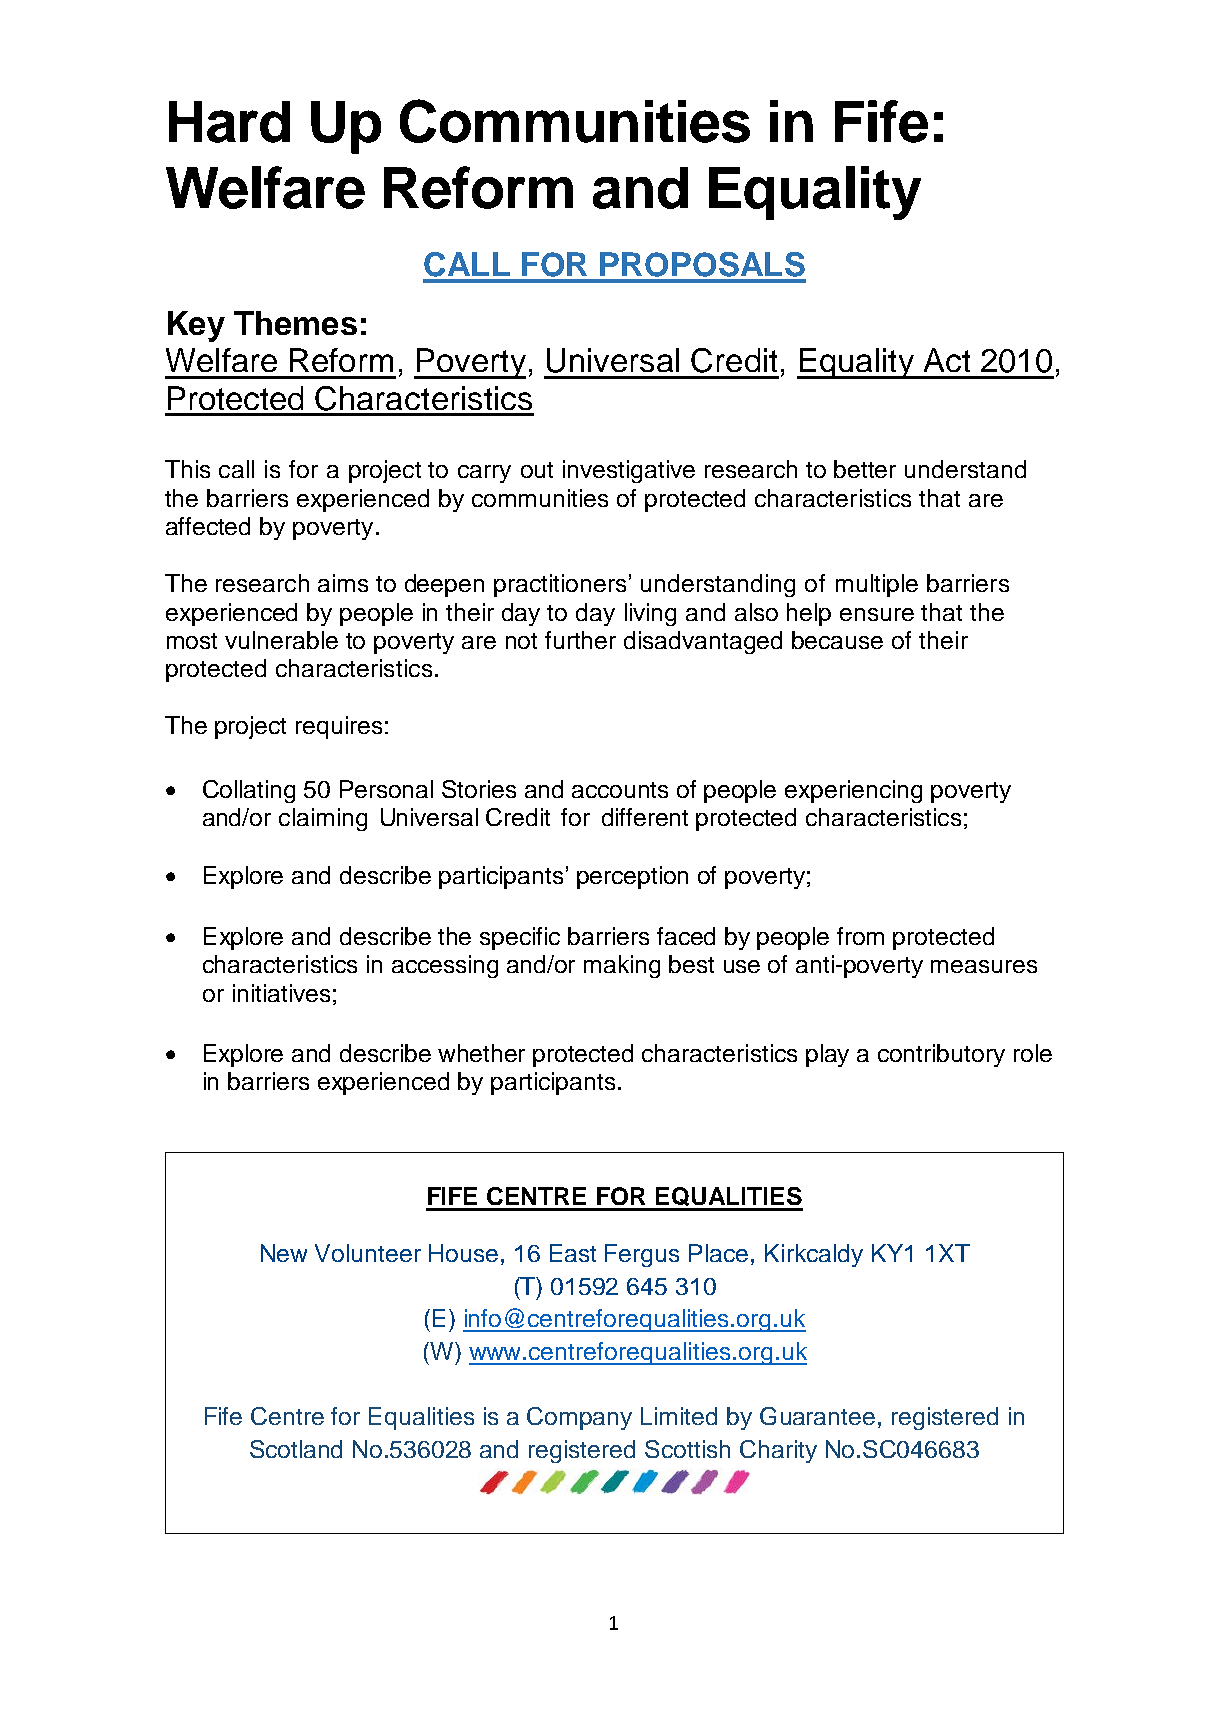  Describe the element at coordinates (296, 1449) in the document. I see `Scotland` at that location.
